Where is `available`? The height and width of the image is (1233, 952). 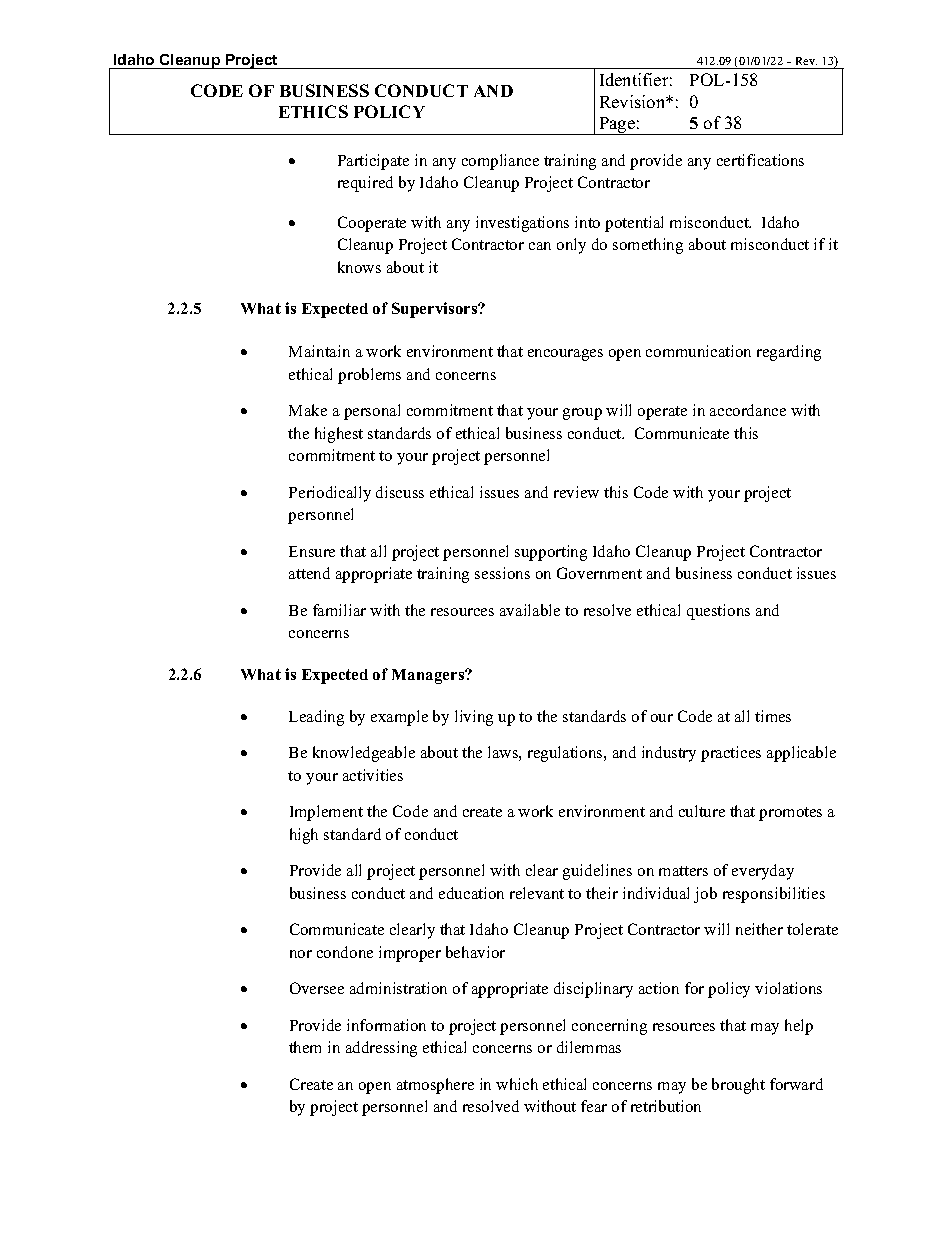 available is located at coordinates (530, 610).
